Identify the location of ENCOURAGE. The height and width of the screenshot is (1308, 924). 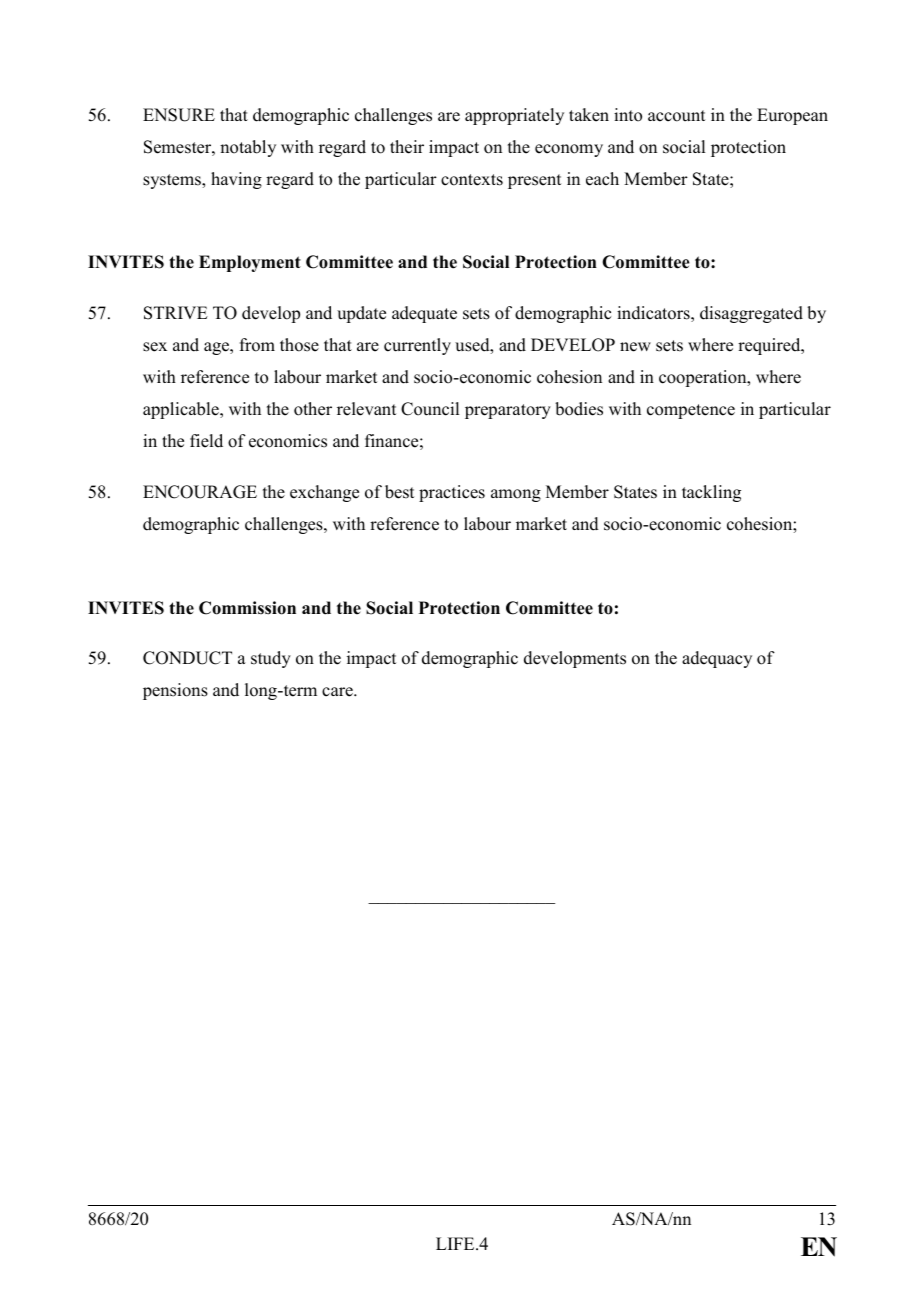
(200, 492).
